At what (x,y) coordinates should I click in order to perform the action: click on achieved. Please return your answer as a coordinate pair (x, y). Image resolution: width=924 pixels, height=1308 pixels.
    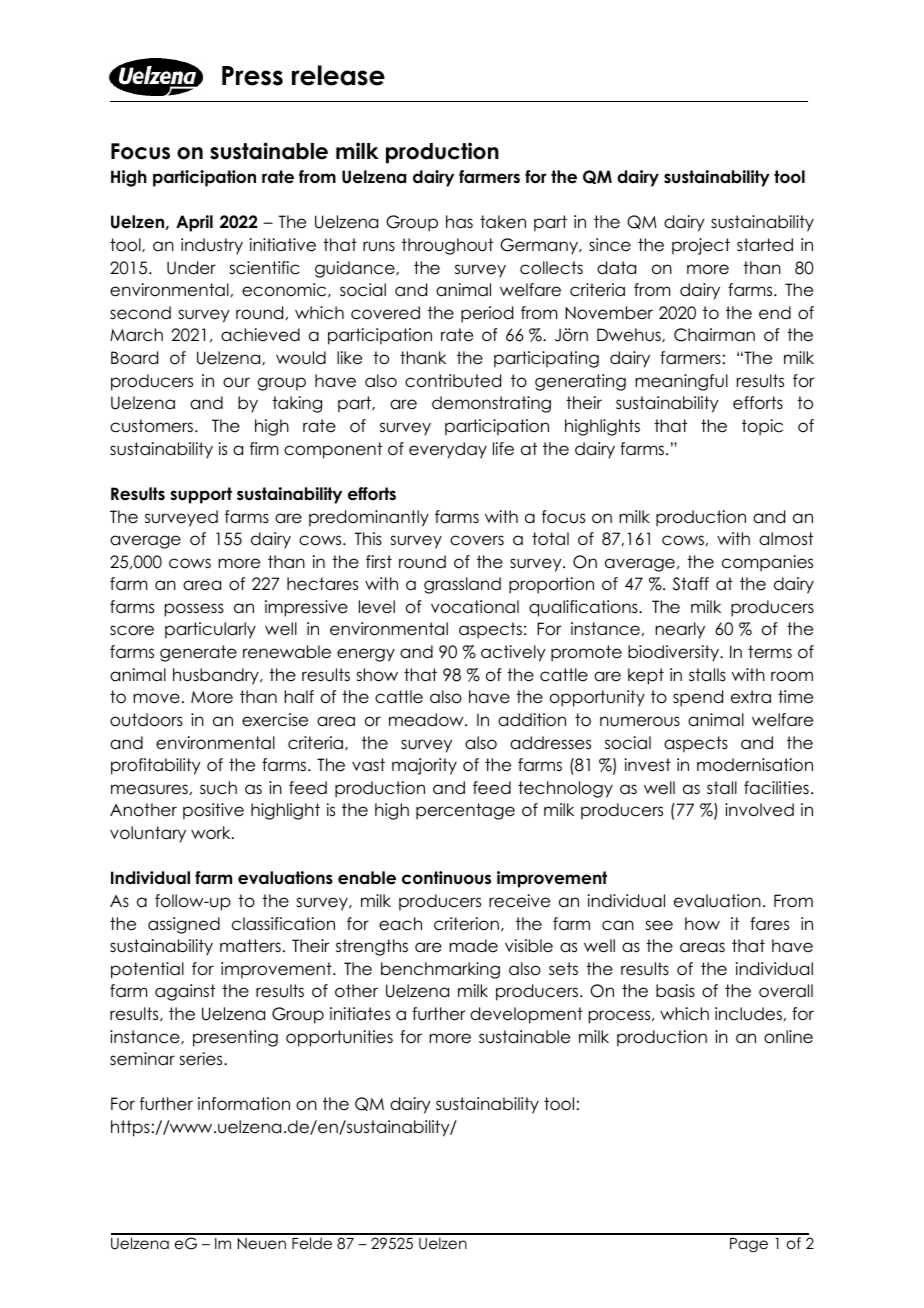
    Looking at the image, I should click on (260, 335).
